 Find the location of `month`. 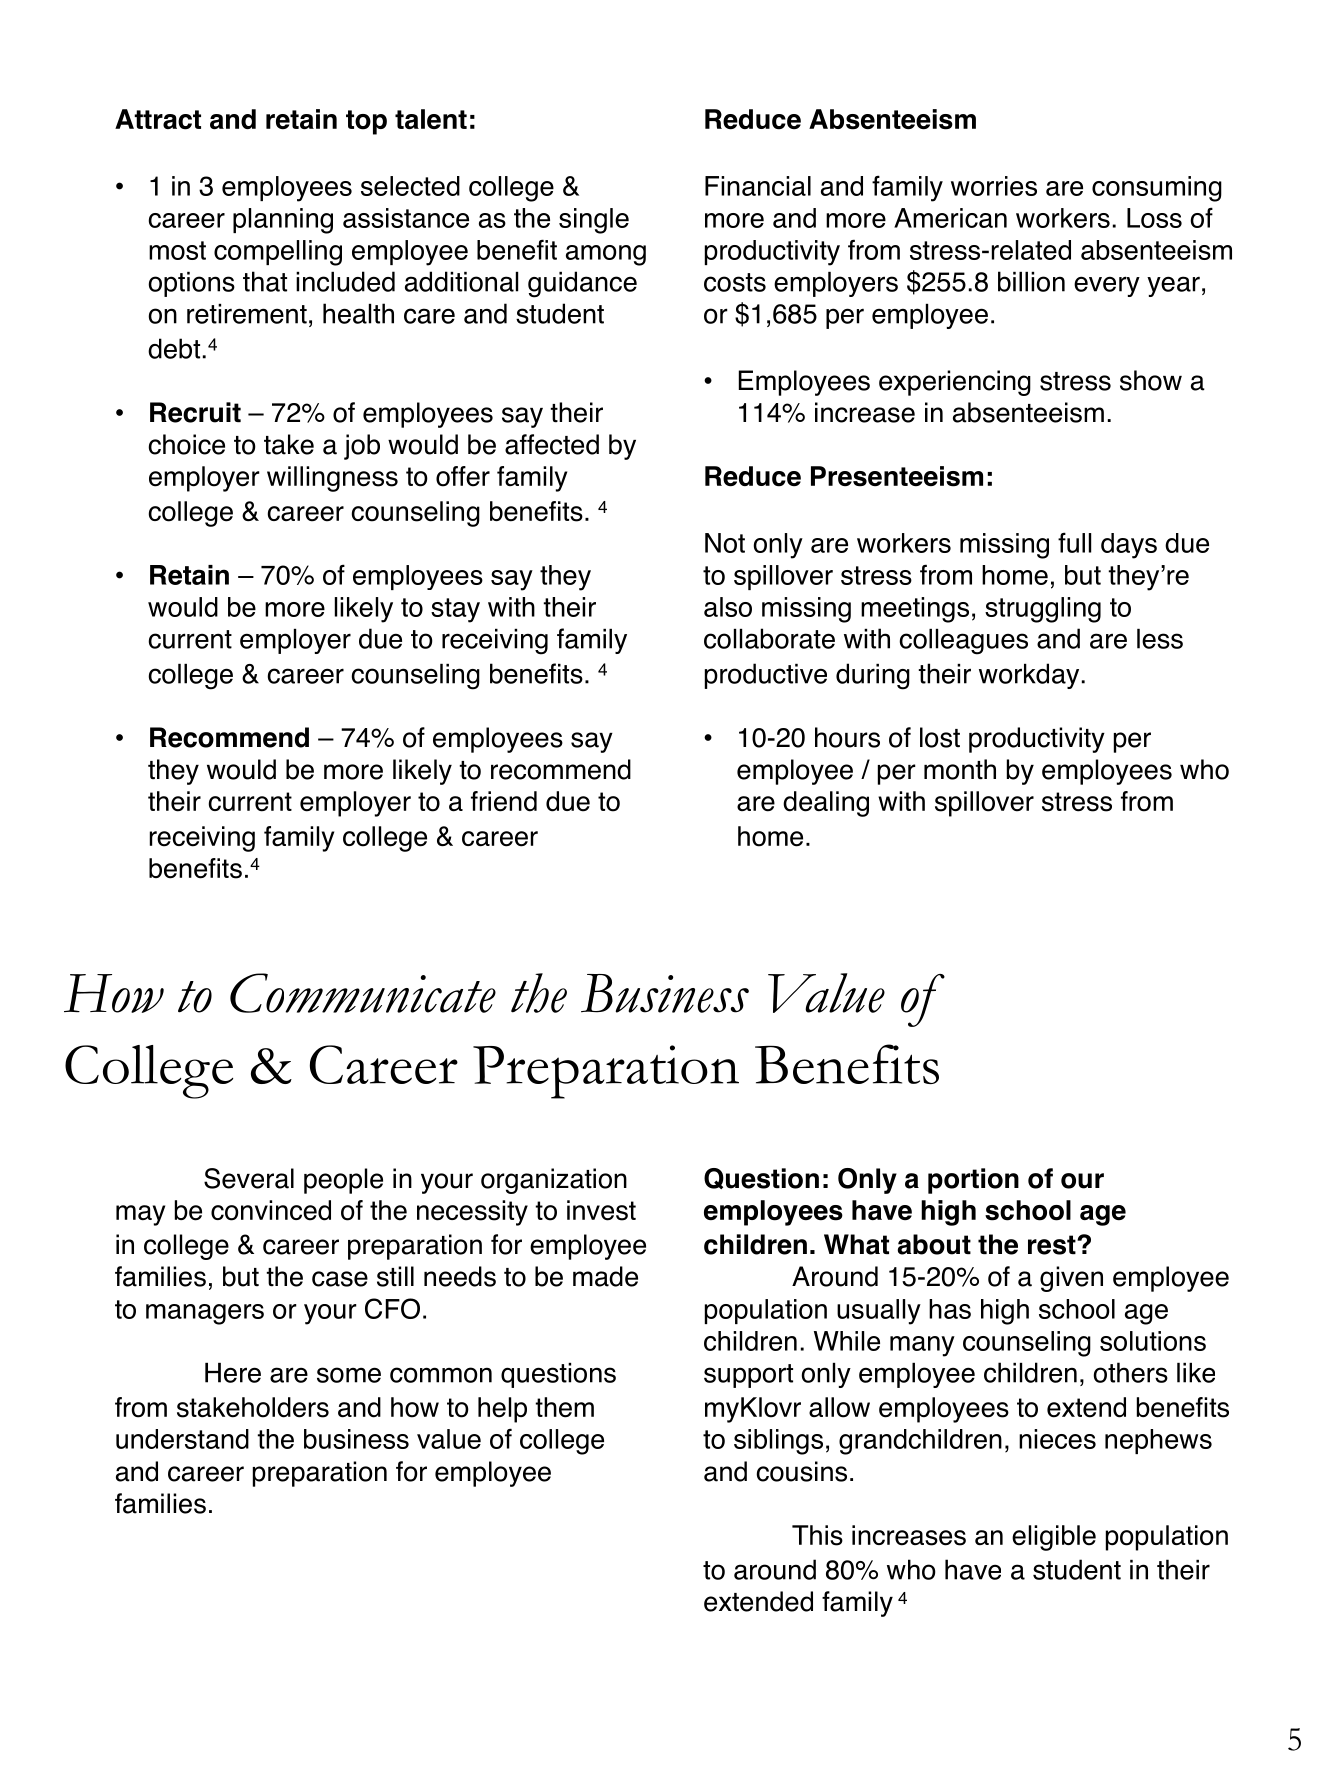

month is located at coordinates (960, 769).
